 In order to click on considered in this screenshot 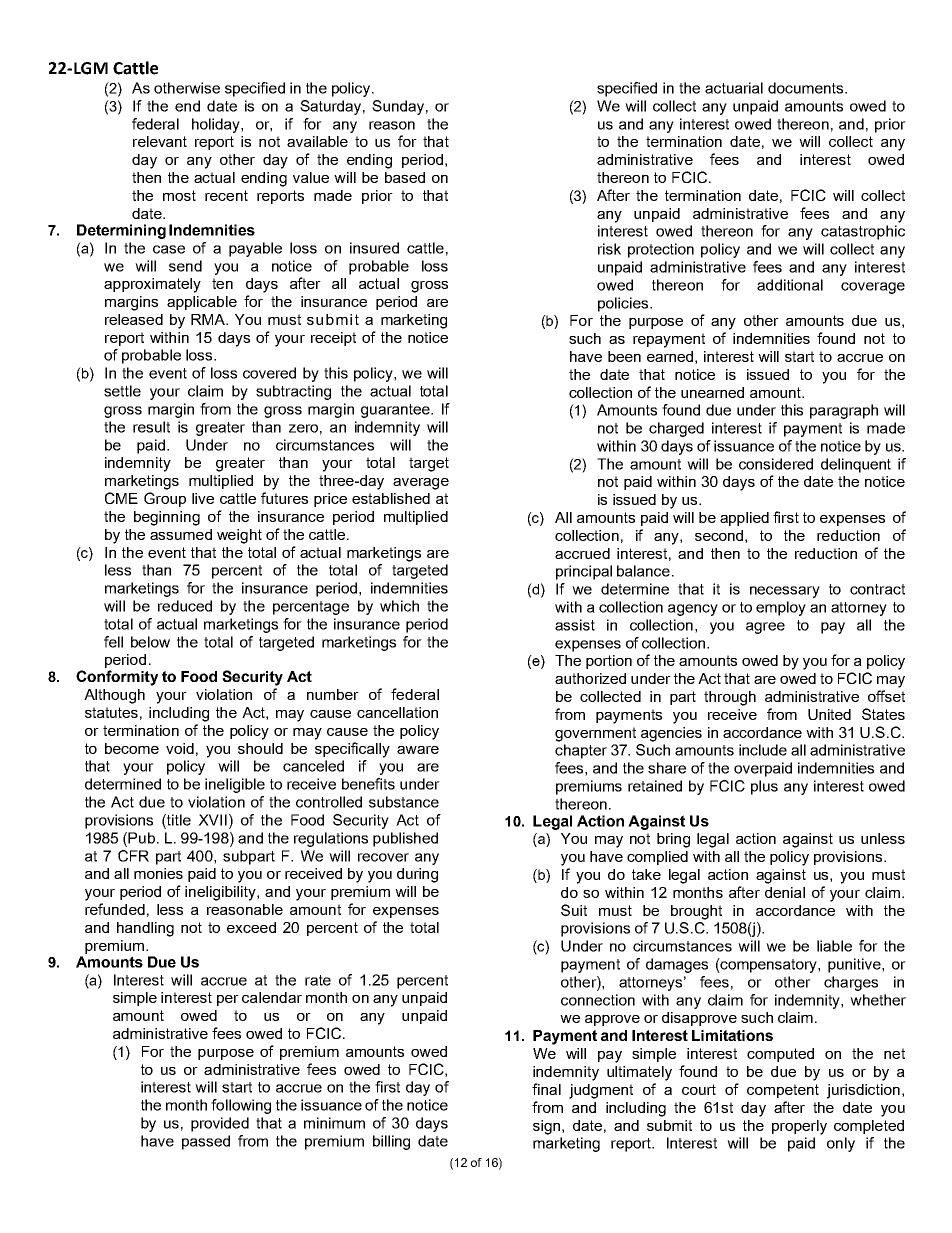, I will do `click(776, 464)`.
